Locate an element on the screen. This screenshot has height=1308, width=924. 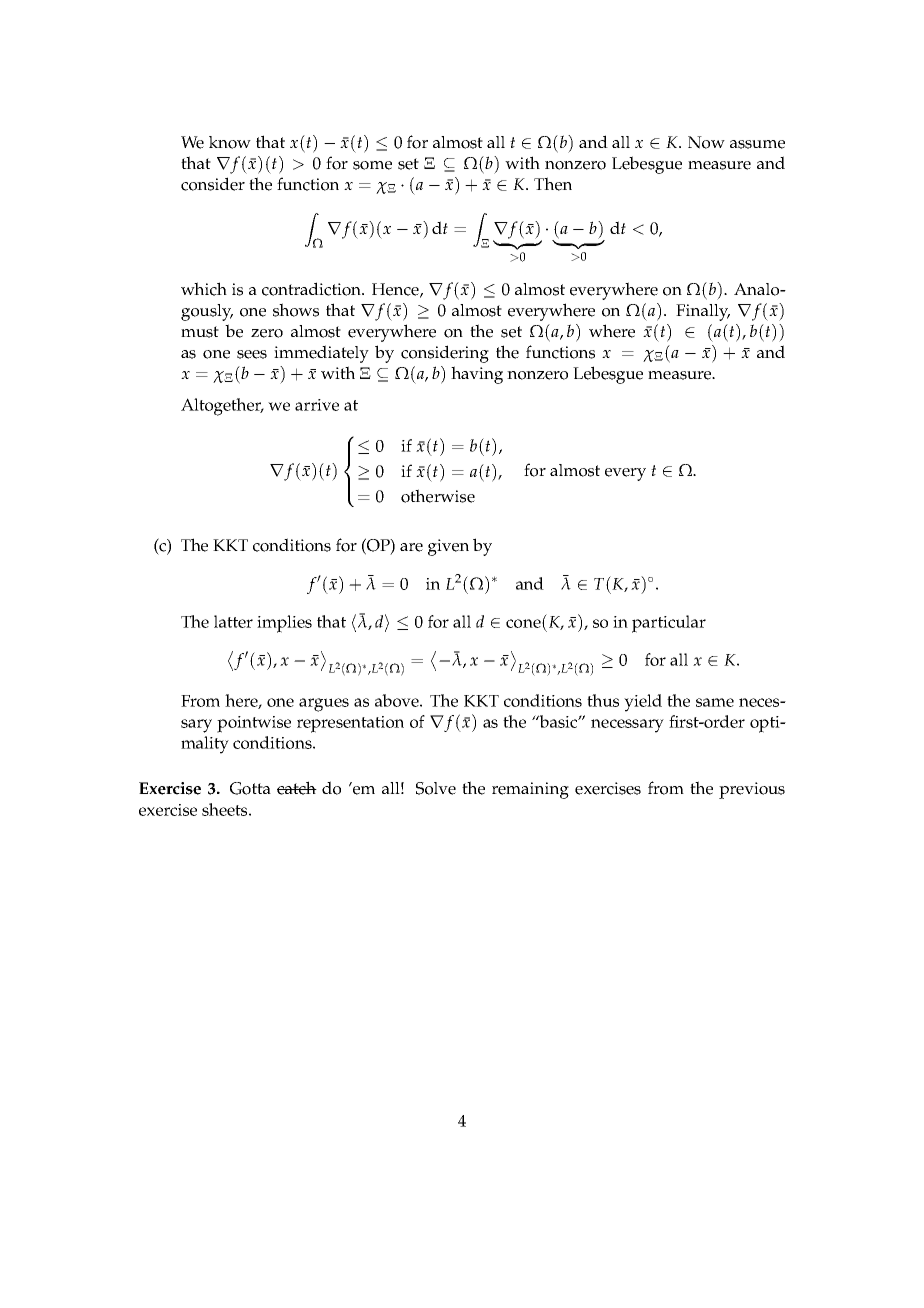
shows is located at coordinates (296, 310).
